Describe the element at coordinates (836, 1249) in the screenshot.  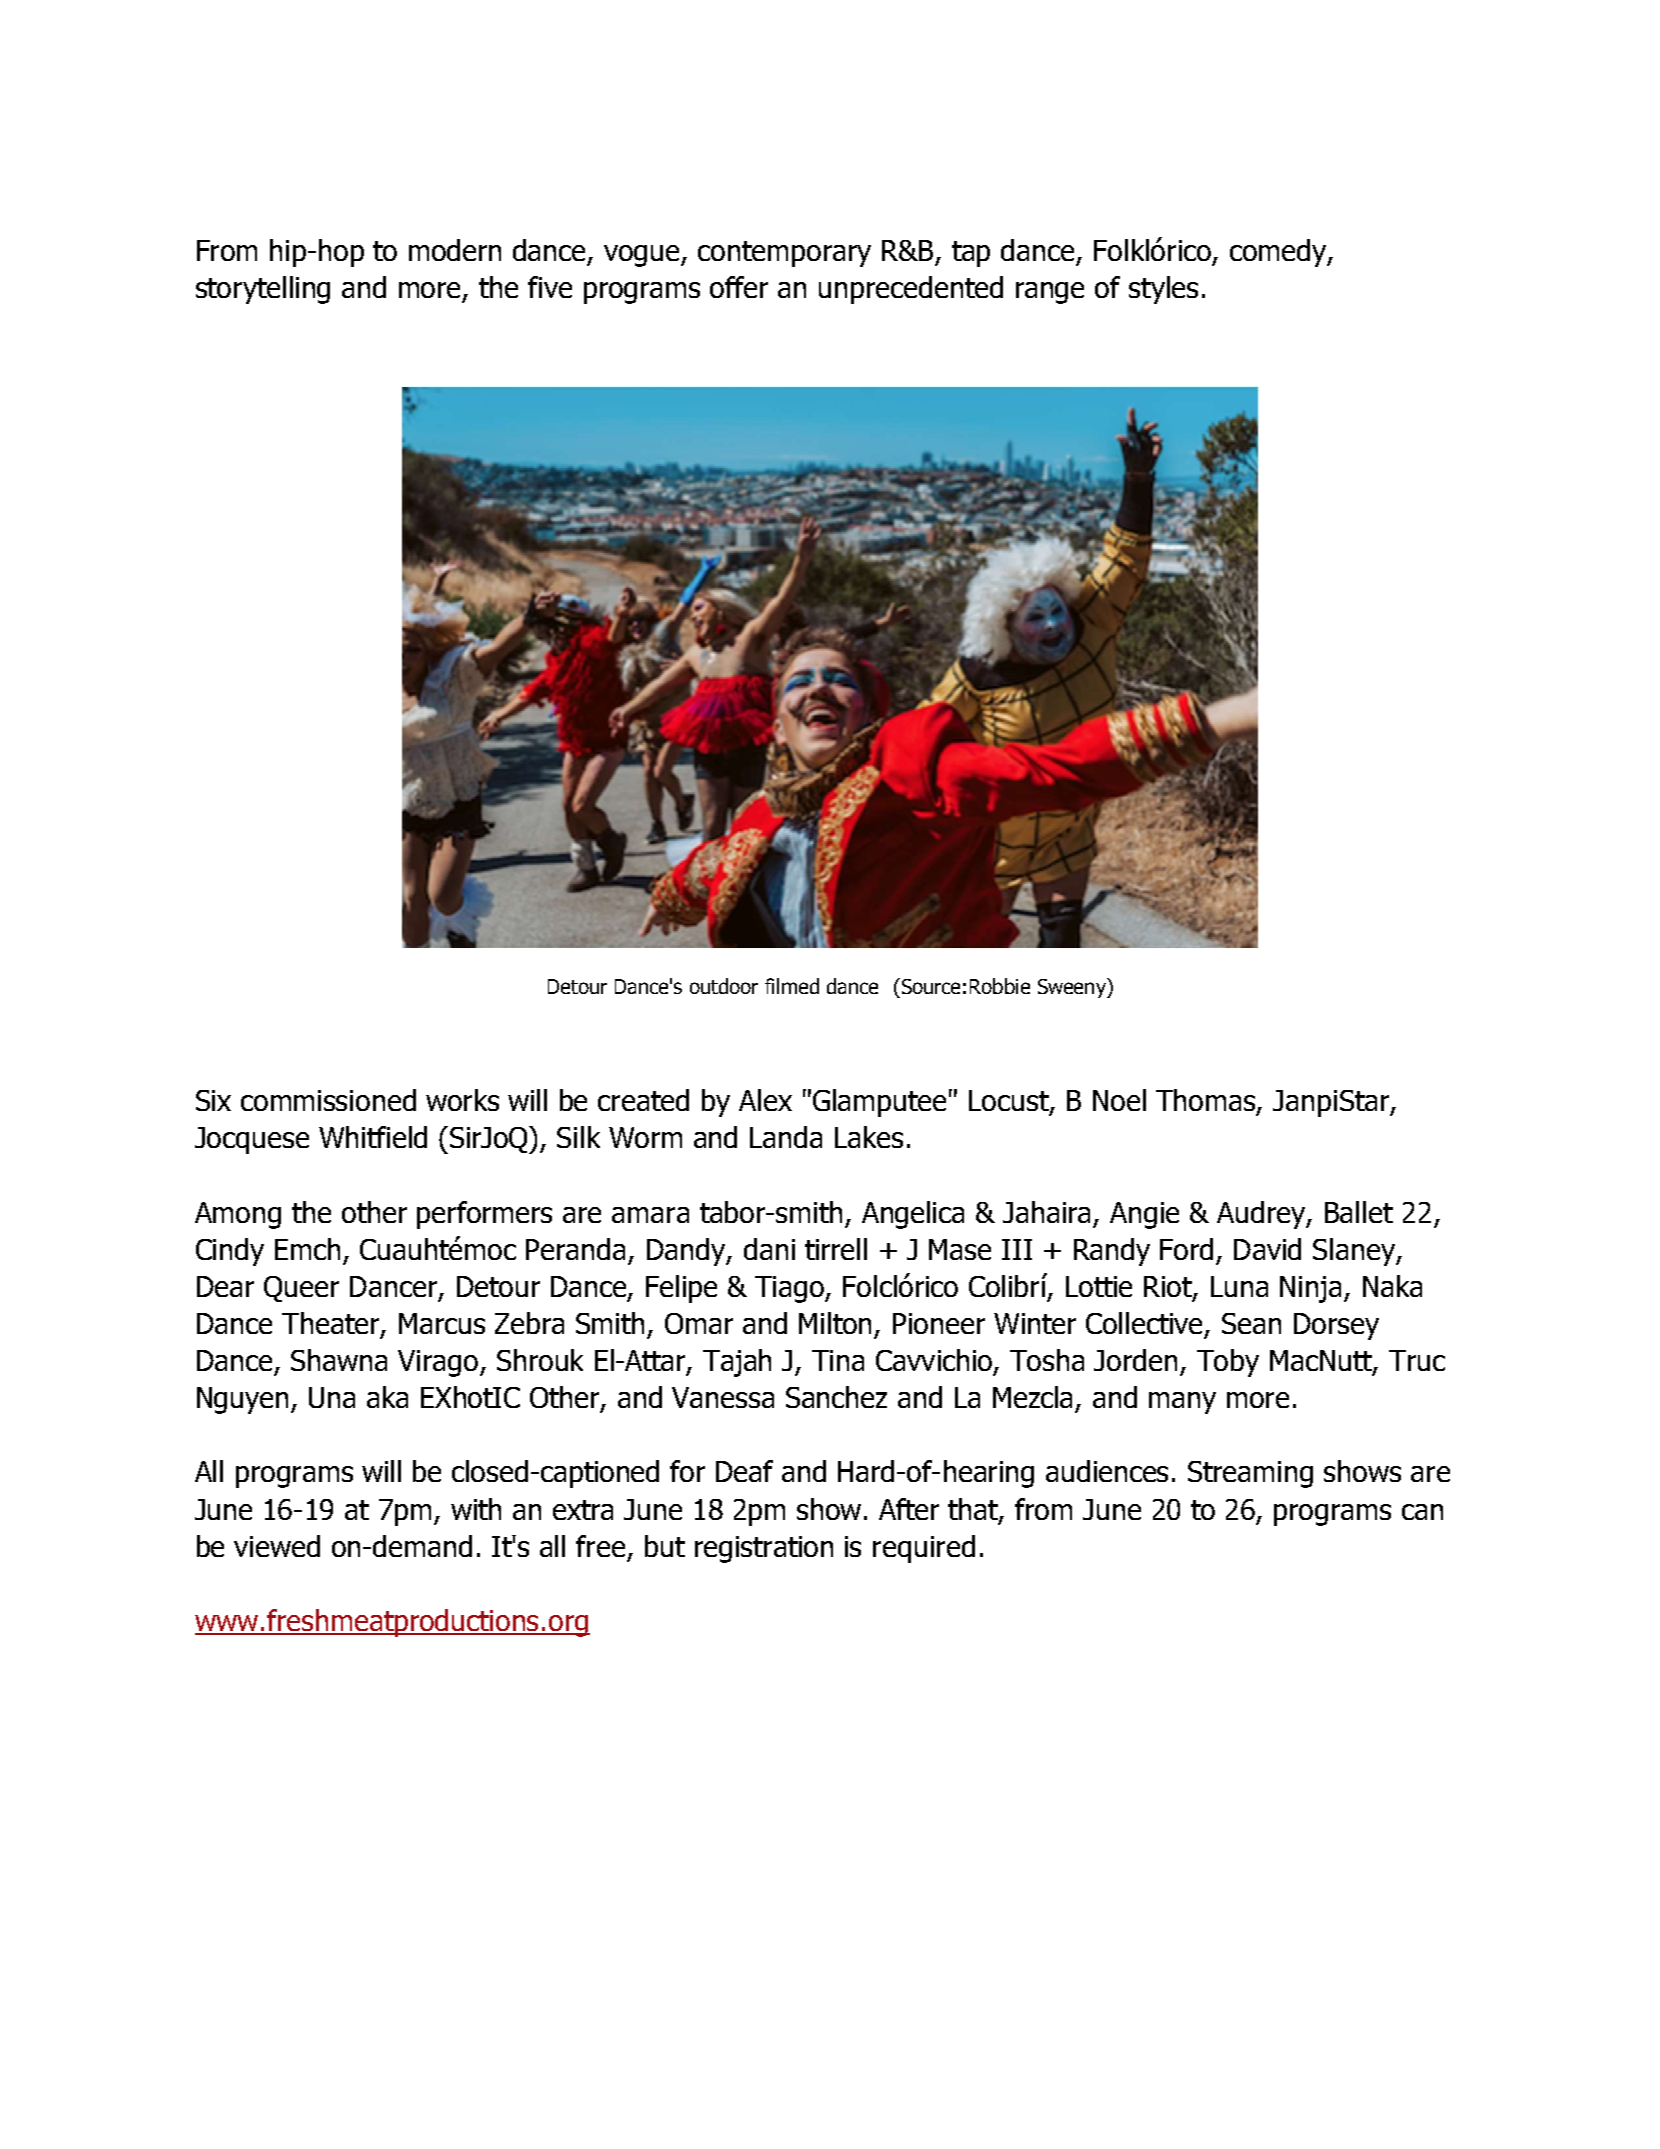
I see `tirrell` at that location.
